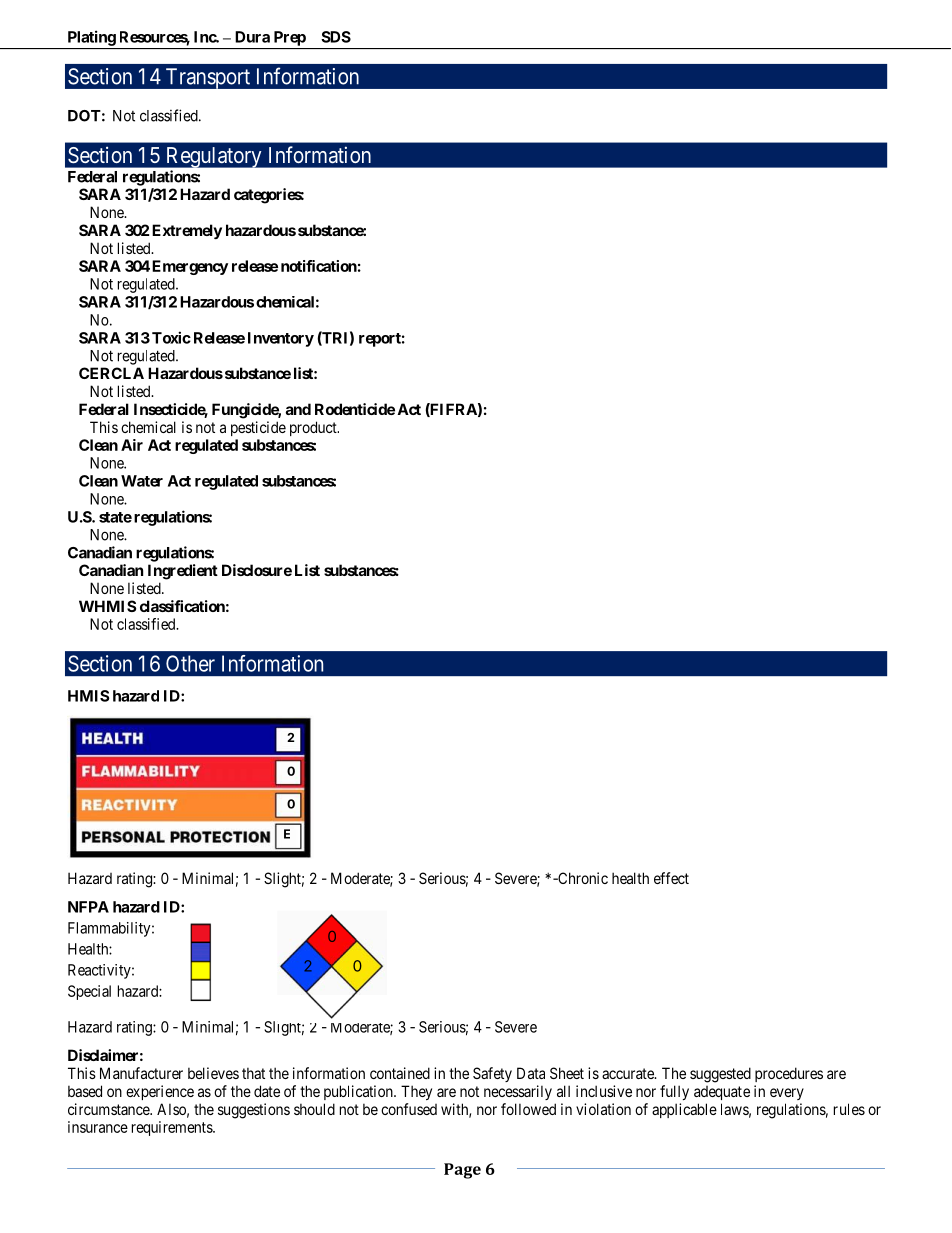 The width and height of the screenshot is (952, 1233). I want to click on Chronic, so click(582, 878).
